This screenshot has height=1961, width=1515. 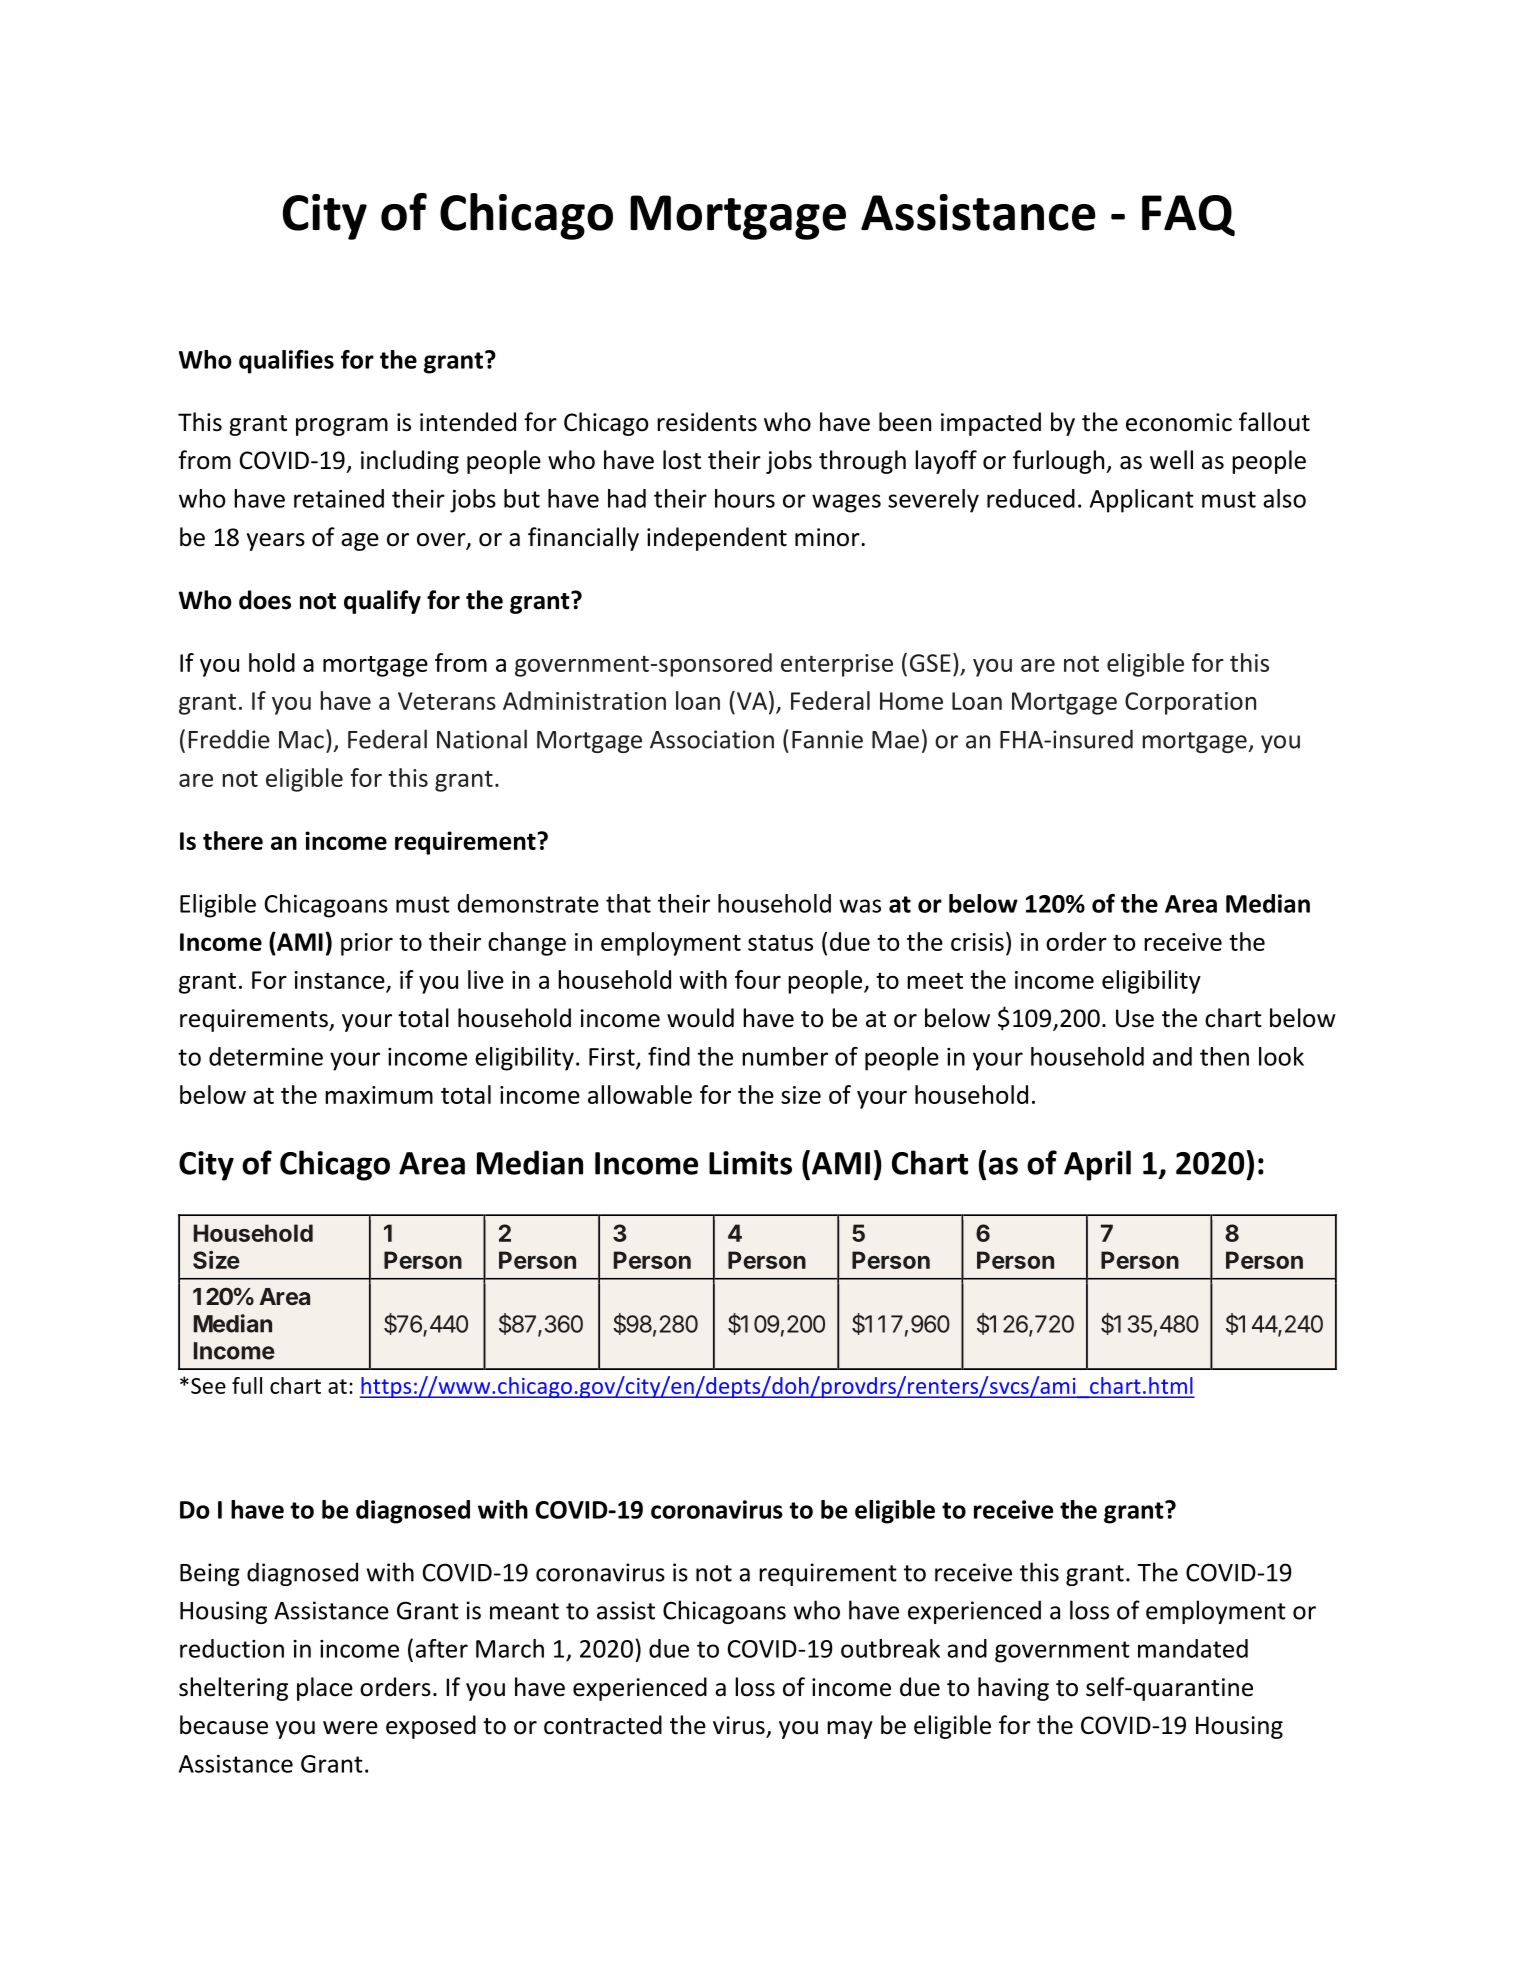 I want to click on Limits, so click(x=750, y=1163).
